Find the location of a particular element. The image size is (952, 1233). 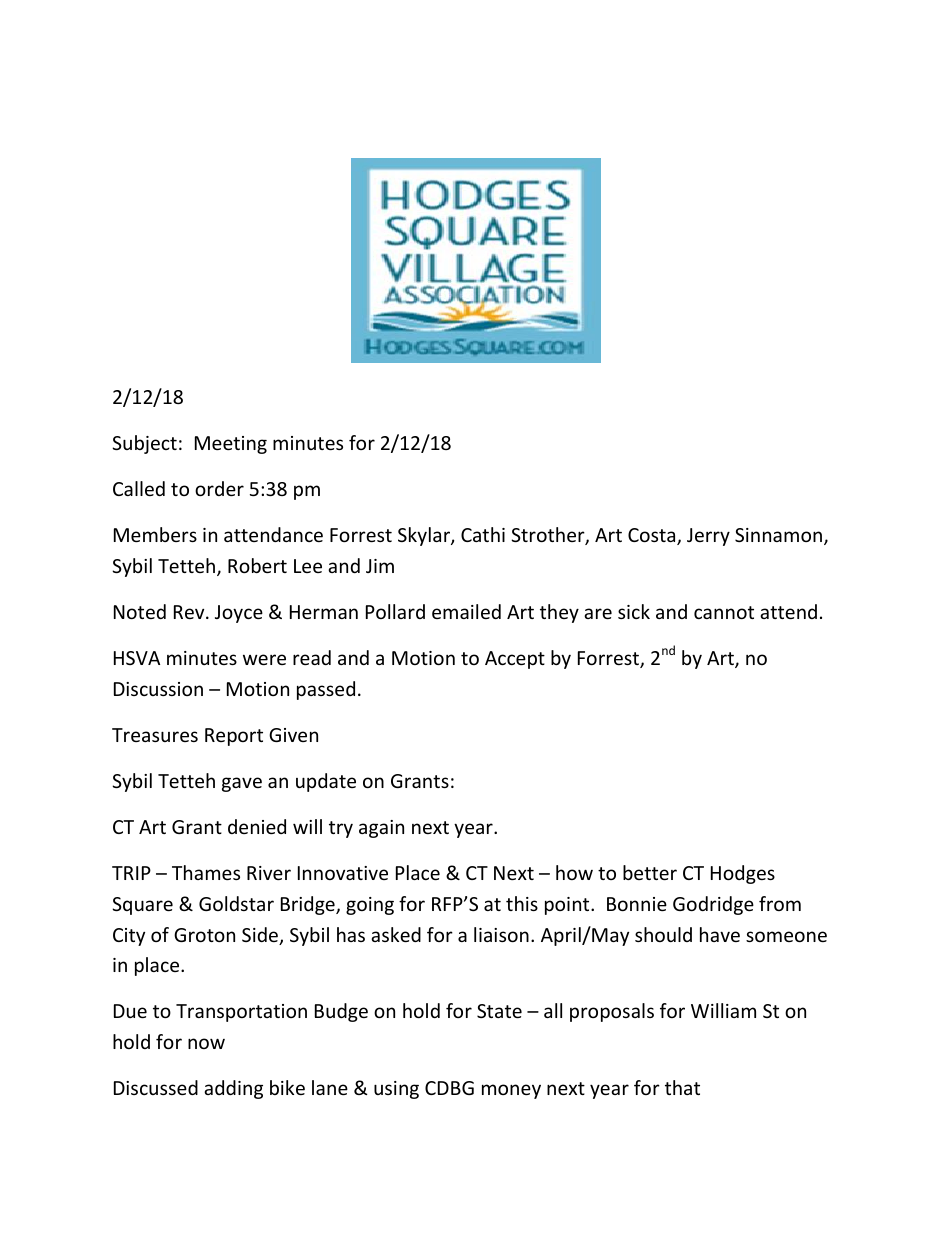

Cathi is located at coordinates (483, 534).
